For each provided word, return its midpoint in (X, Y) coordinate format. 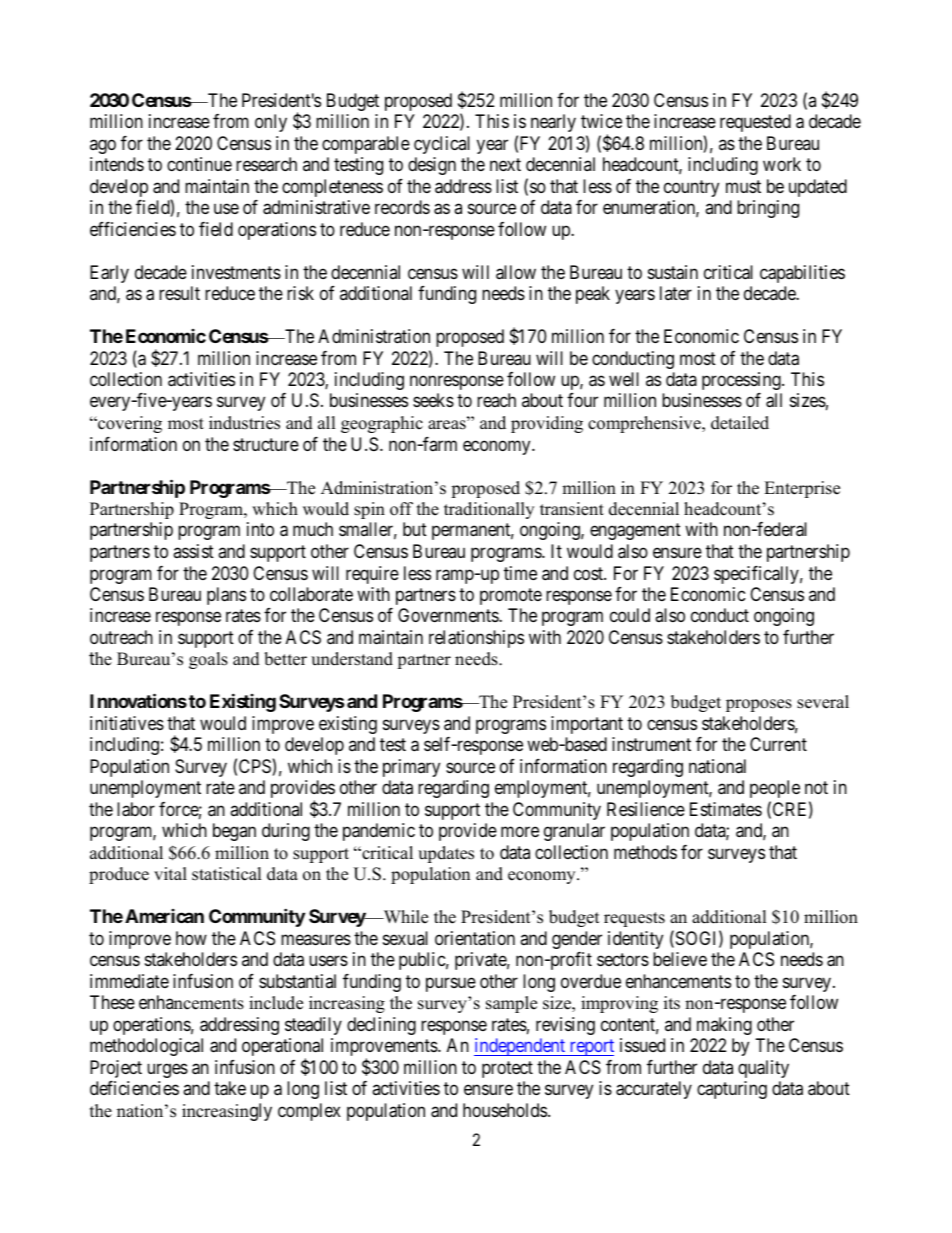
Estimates (726, 809)
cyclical (442, 145)
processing (742, 381)
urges (167, 1070)
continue (199, 164)
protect (507, 1069)
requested (755, 123)
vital (170, 873)
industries (244, 423)
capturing (732, 1090)
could (630, 615)
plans (226, 596)
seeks (433, 400)
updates (446, 854)
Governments (449, 615)
